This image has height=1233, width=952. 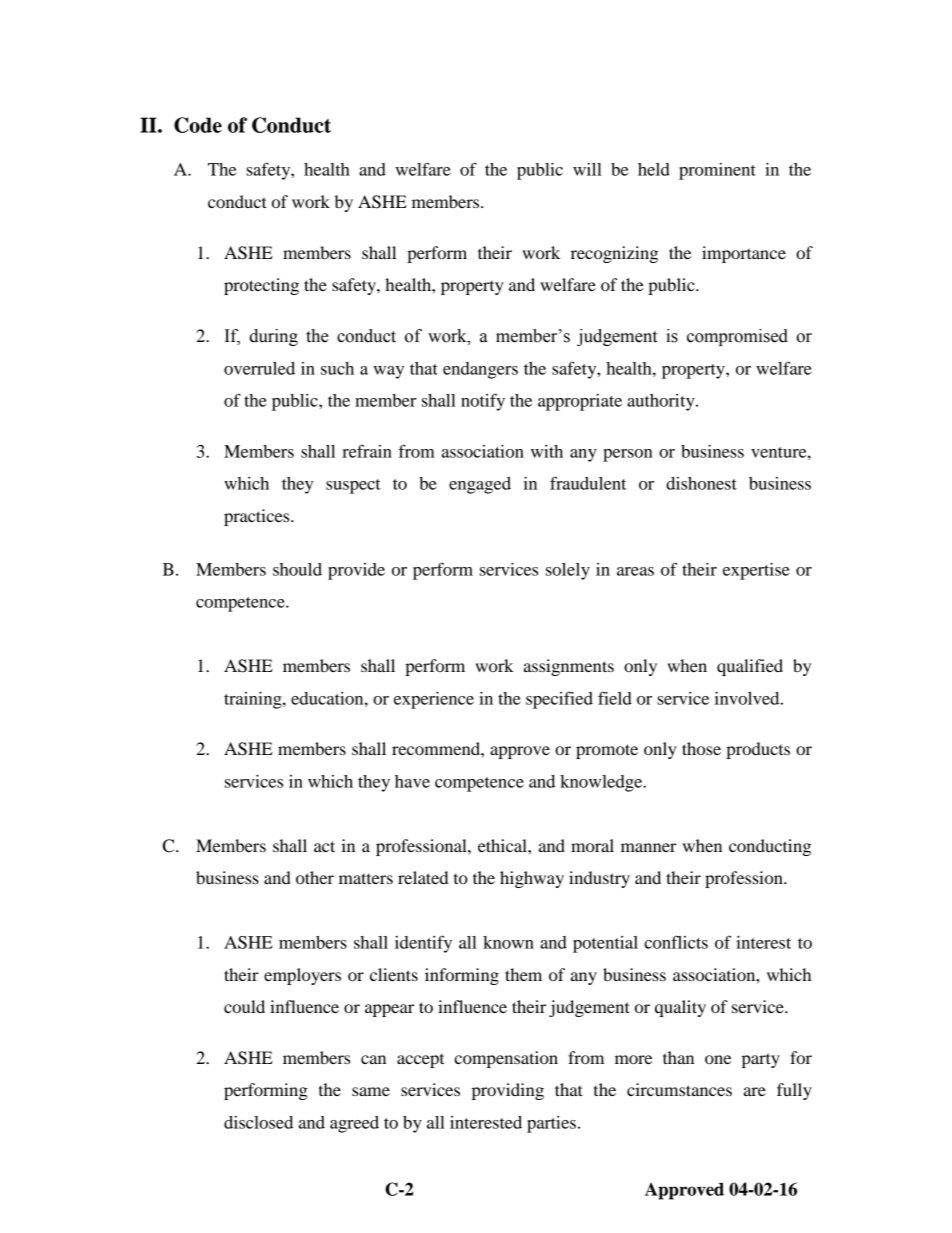 I want to click on assignments, so click(x=569, y=667).
